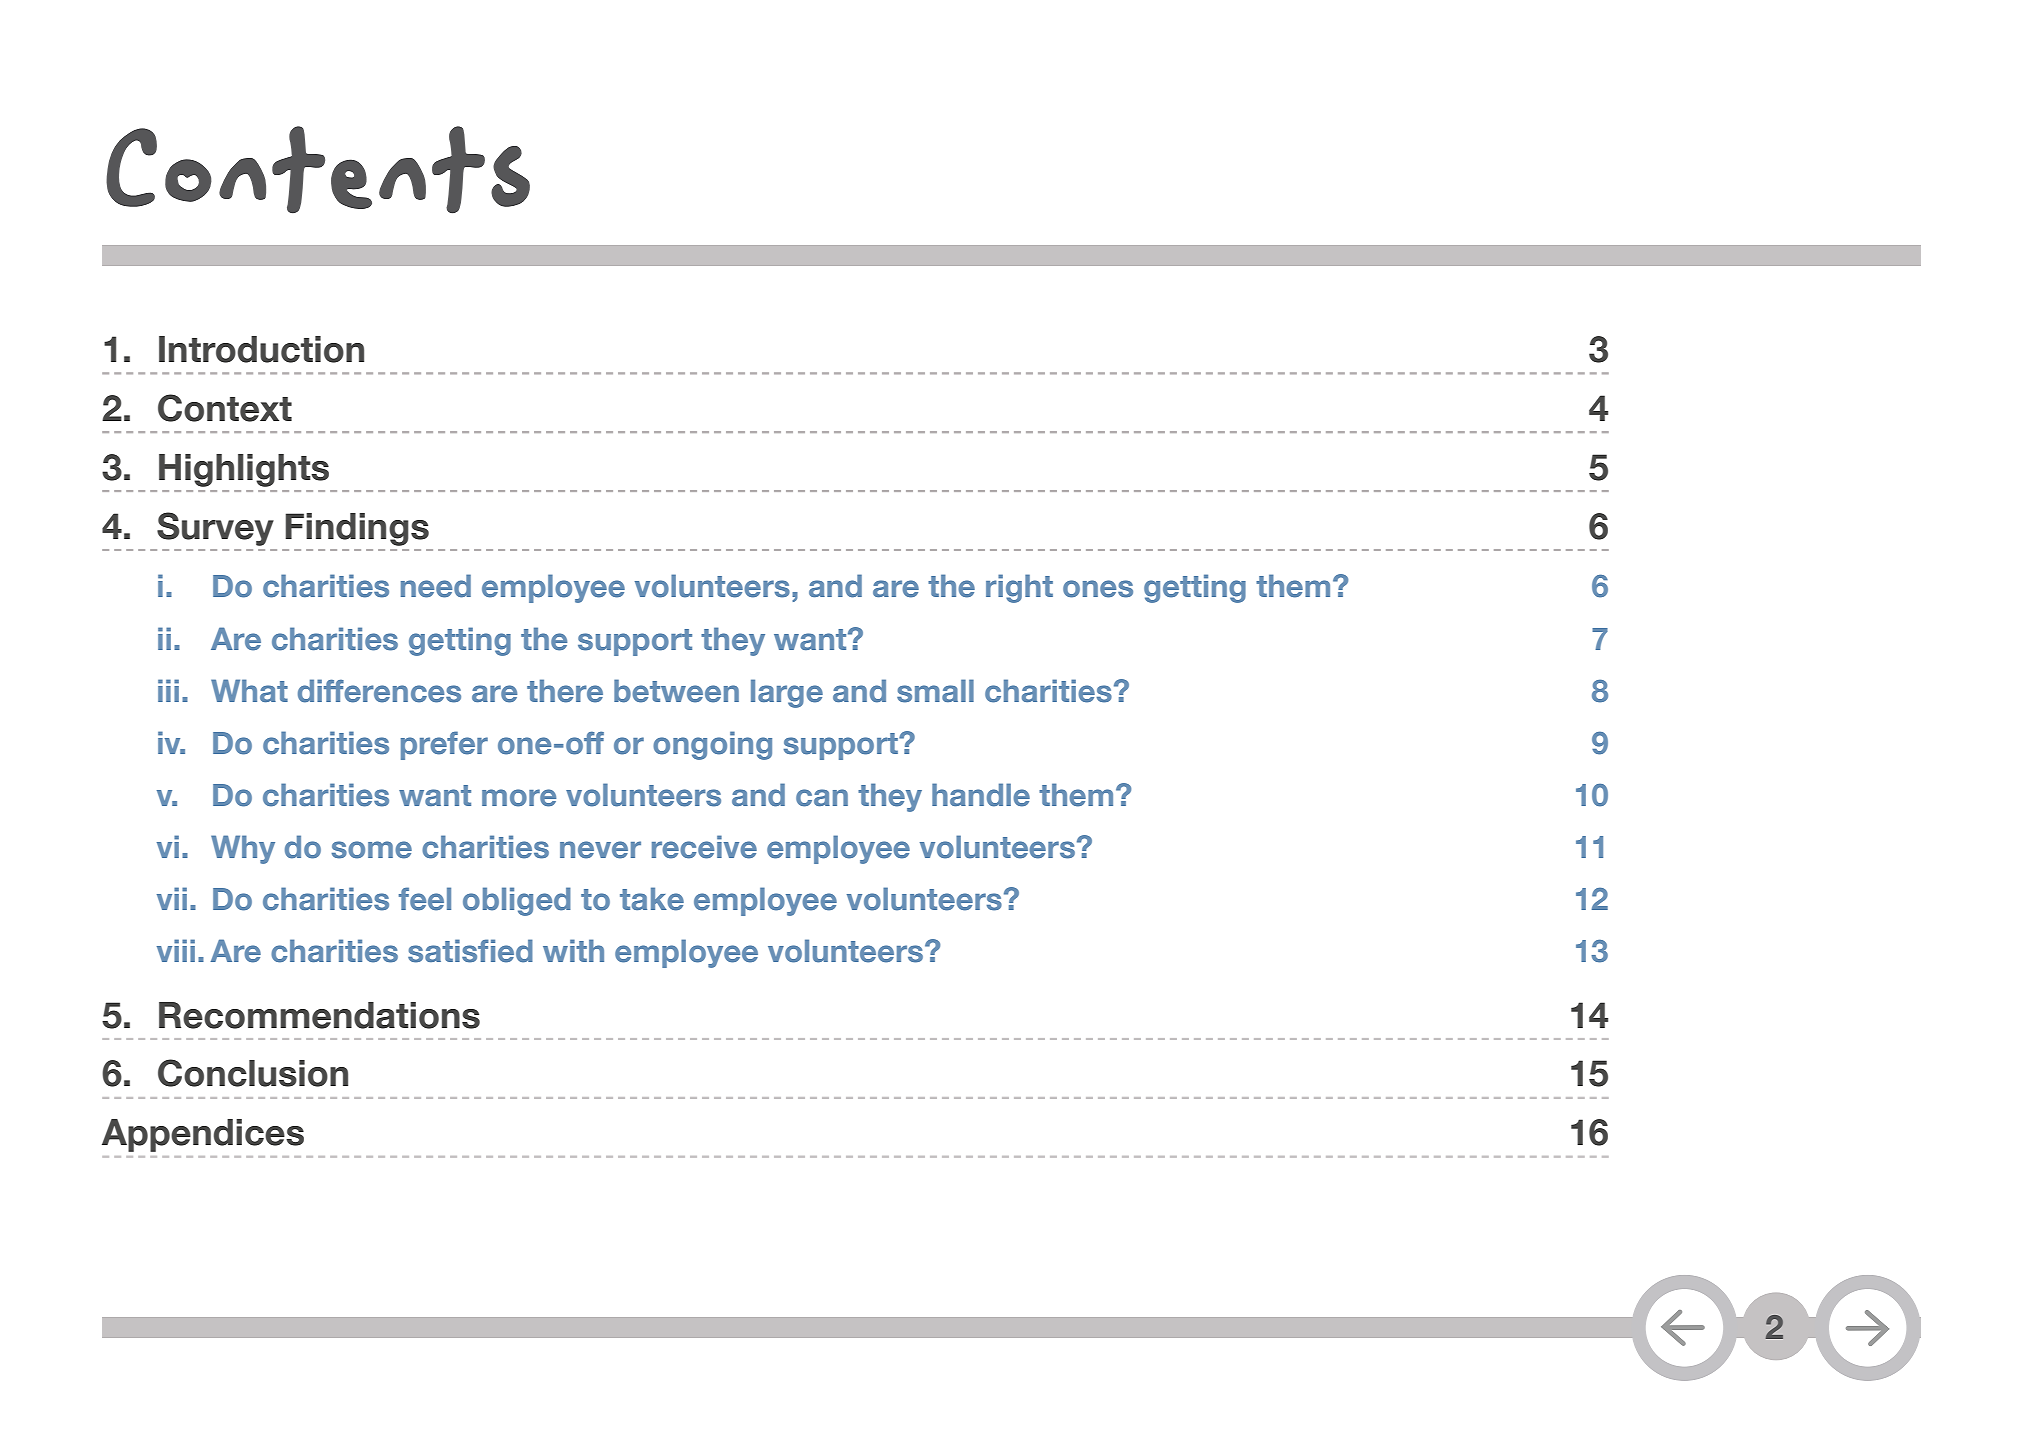 This document has width=2023, height=1430. Describe the element at coordinates (253, 1073) in the document. I see `Conclusion` at that location.
